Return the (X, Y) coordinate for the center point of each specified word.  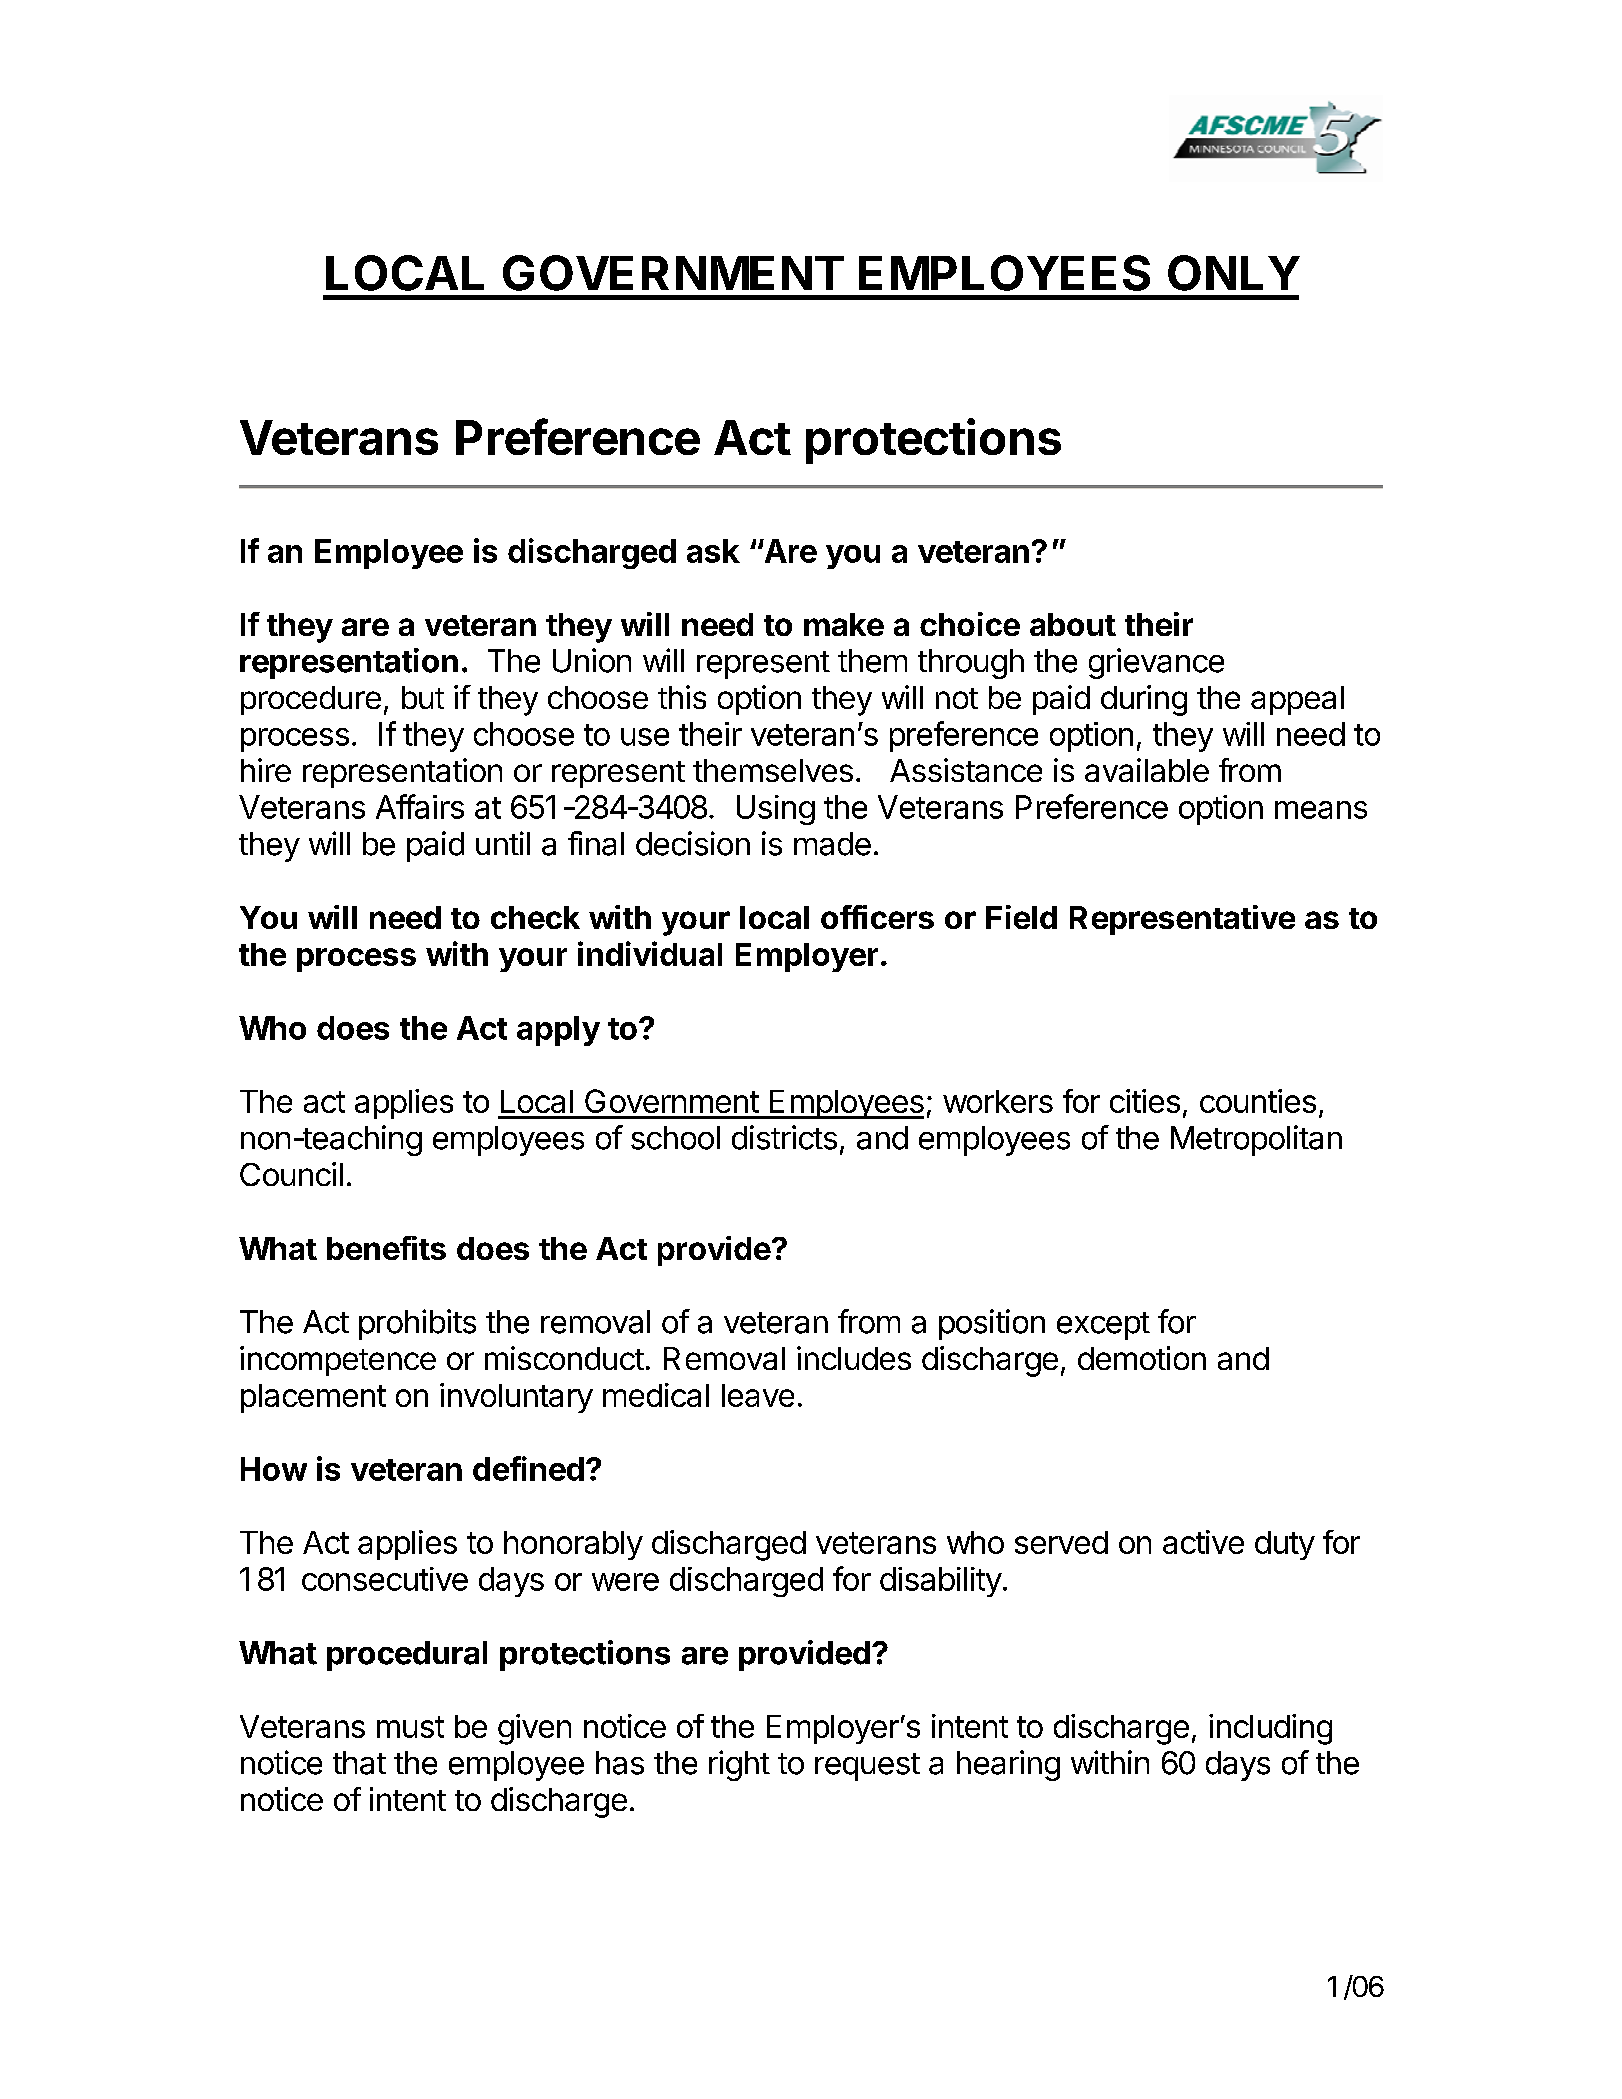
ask (713, 551)
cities (1145, 1101)
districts (784, 1137)
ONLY (1234, 273)
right (739, 1765)
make (844, 624)
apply (558, 1031)
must (410, 1727)
